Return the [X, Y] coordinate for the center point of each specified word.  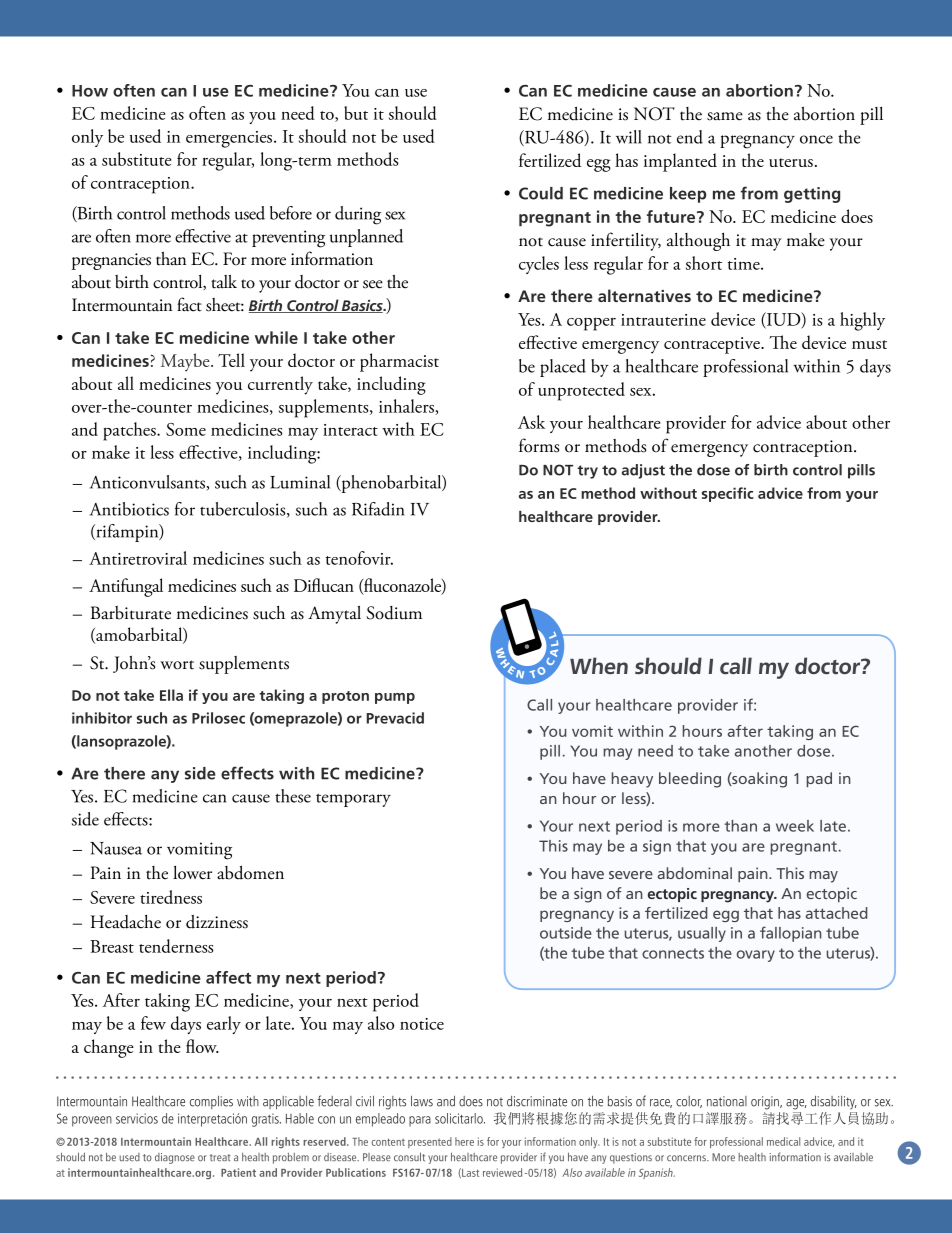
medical [783, 1141]
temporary [353, 800]
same [725, 116]
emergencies [230, 139]
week [795, 826]
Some [186, 429]
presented [430, 1142]
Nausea [116, 848]
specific [728, 494]
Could [541, 193]
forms [539, 445]
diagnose [175, 1158]
